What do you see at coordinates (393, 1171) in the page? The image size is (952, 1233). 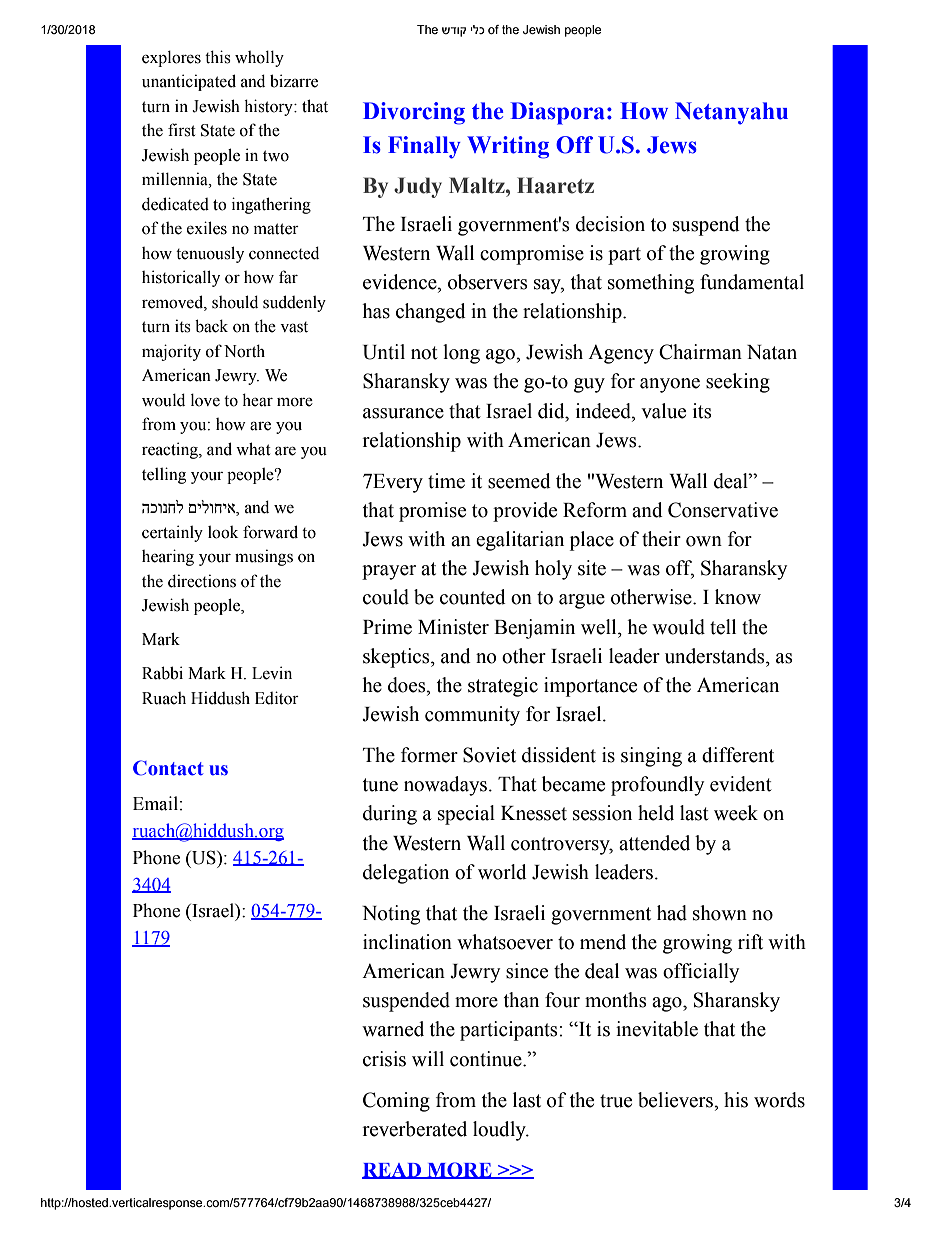 I see `READ` at bounding box center [393, 1171].
